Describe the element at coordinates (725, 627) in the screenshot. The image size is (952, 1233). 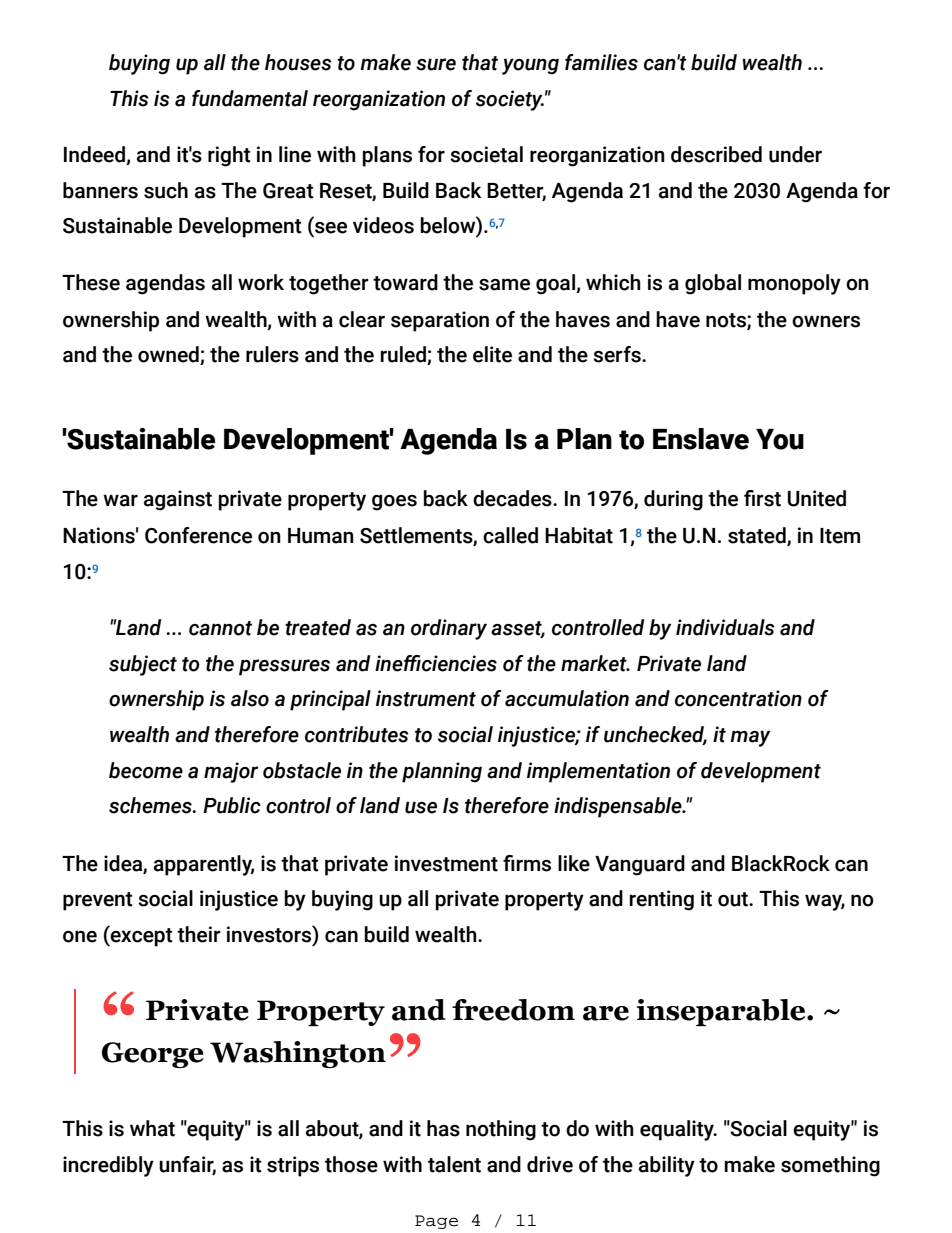
I see `individuals` at that location.
